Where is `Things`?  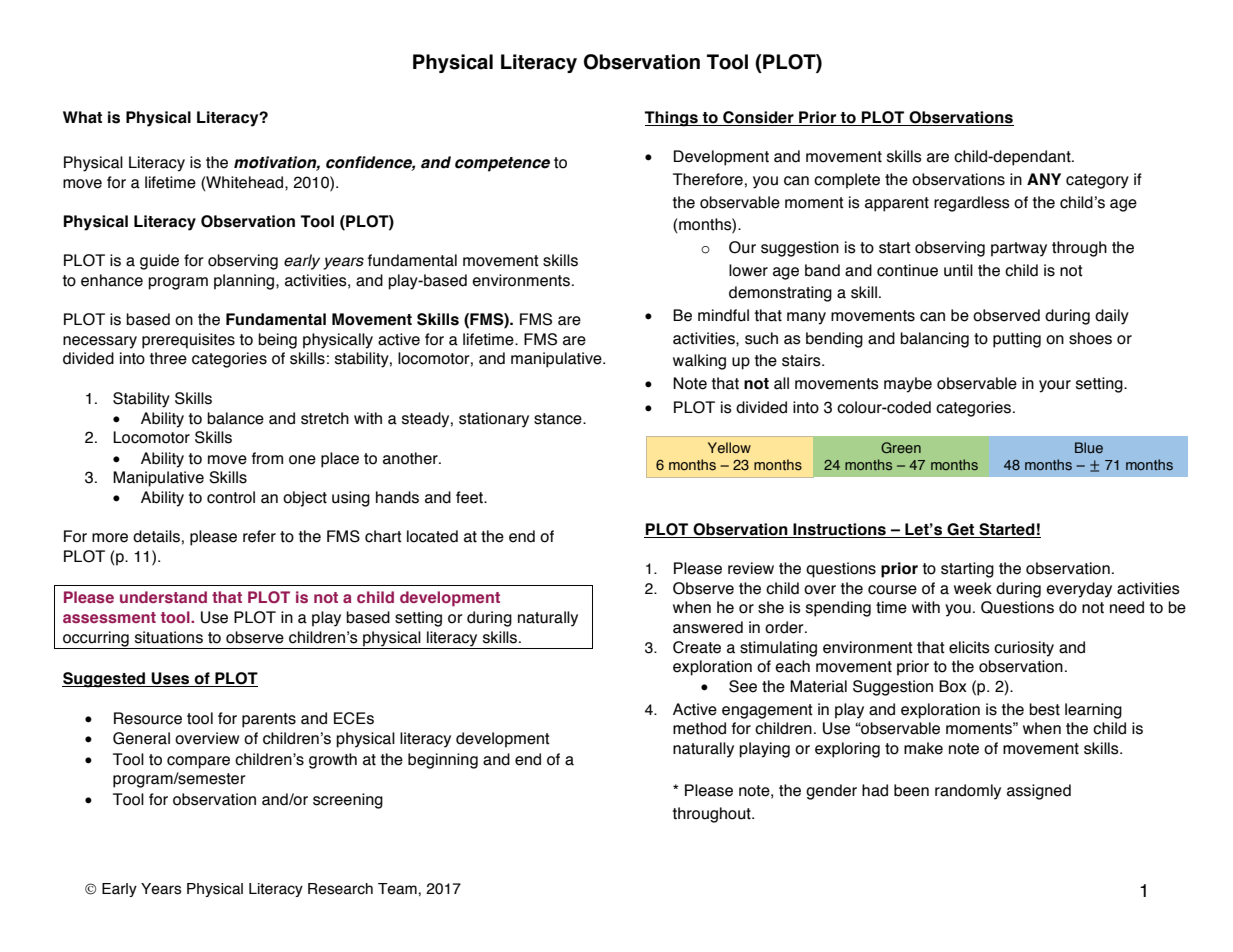 Things is located at coordinates (672, 119).
